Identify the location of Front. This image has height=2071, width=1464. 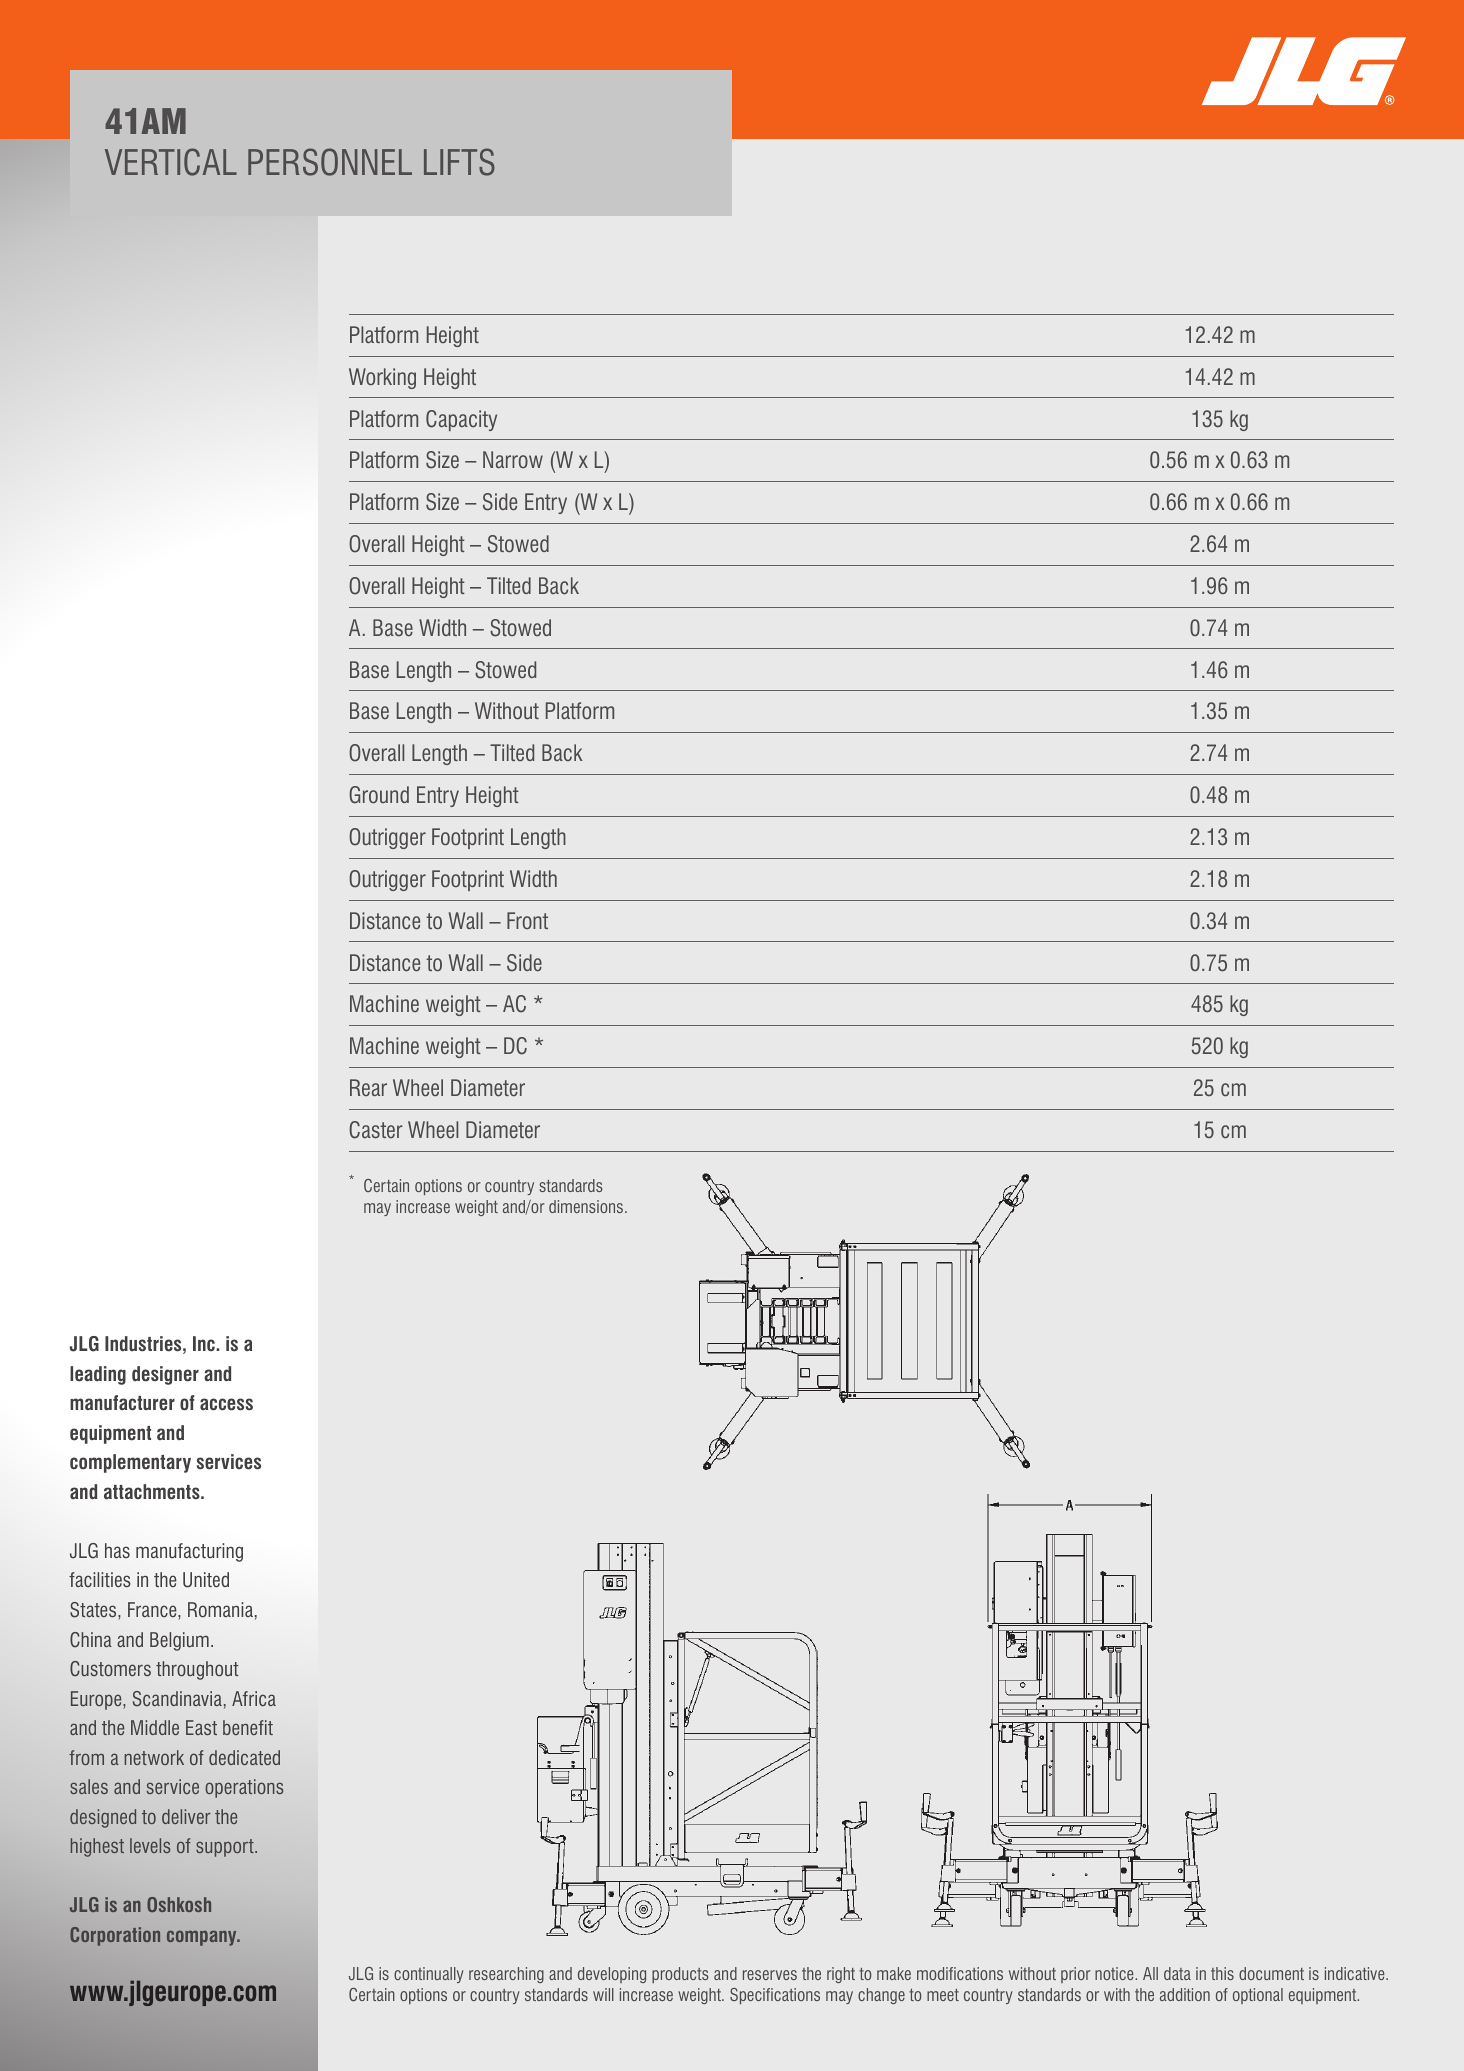
(527, 920).
